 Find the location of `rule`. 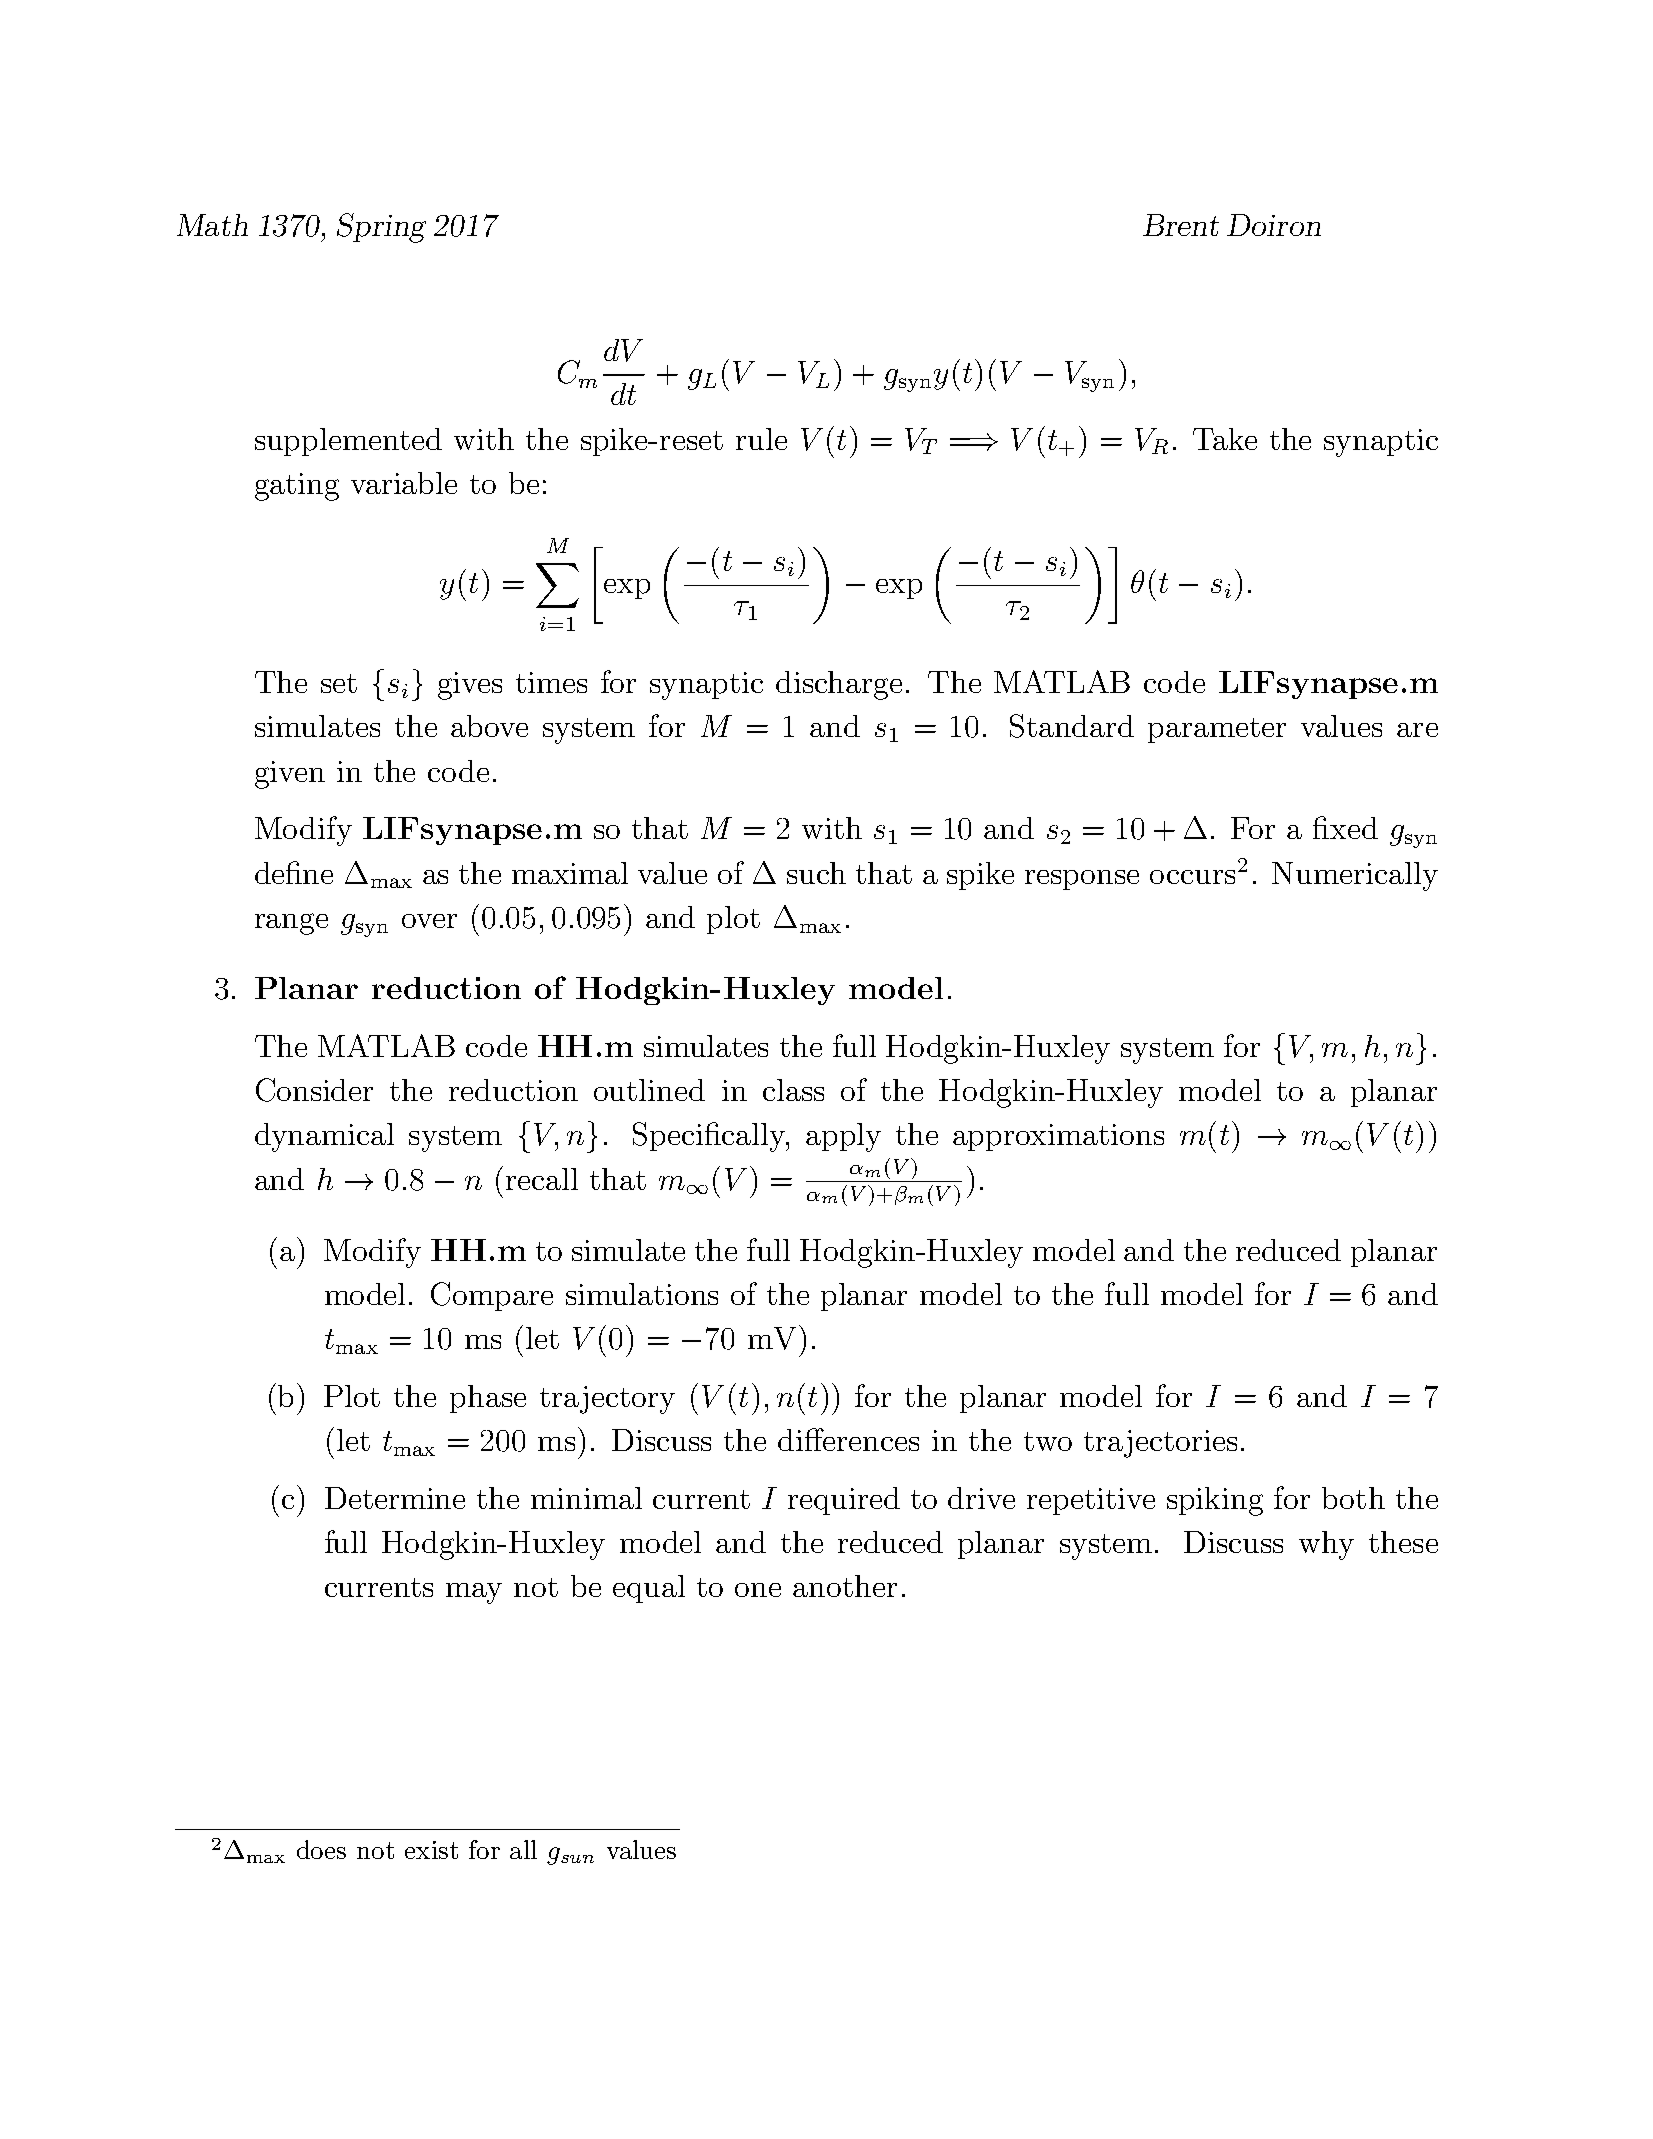

rule is located at coordinates (761, 439).
